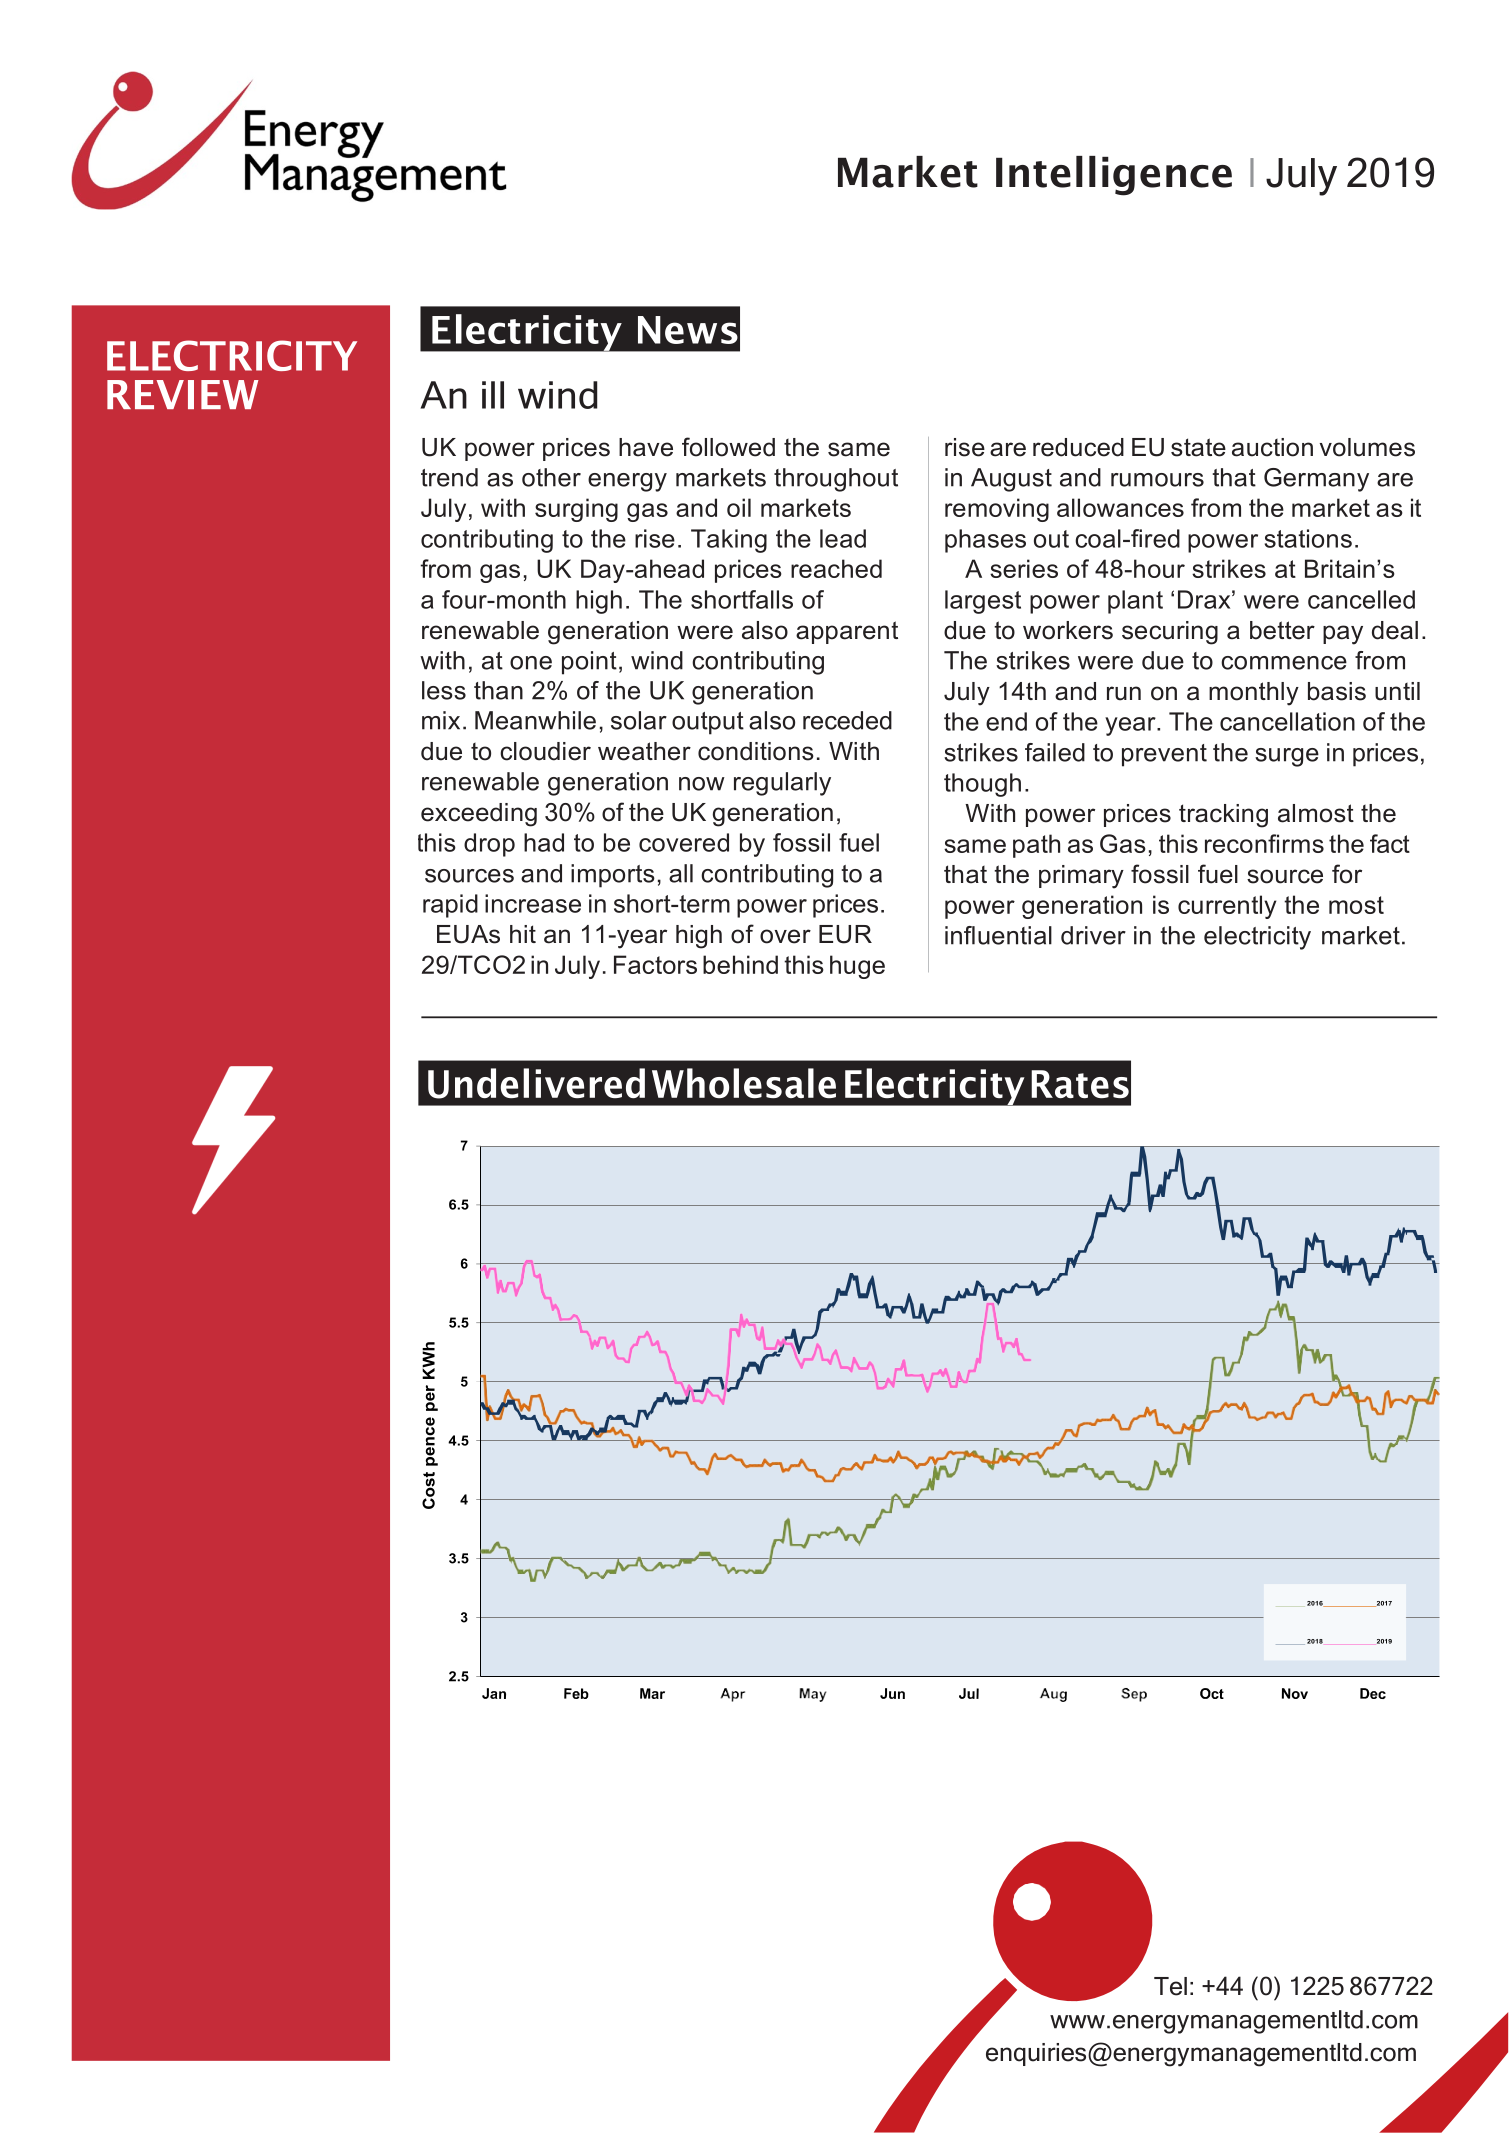 The height and width of the screenshot is (2133, 1509). I want to click on state, so click(1198, 447).
